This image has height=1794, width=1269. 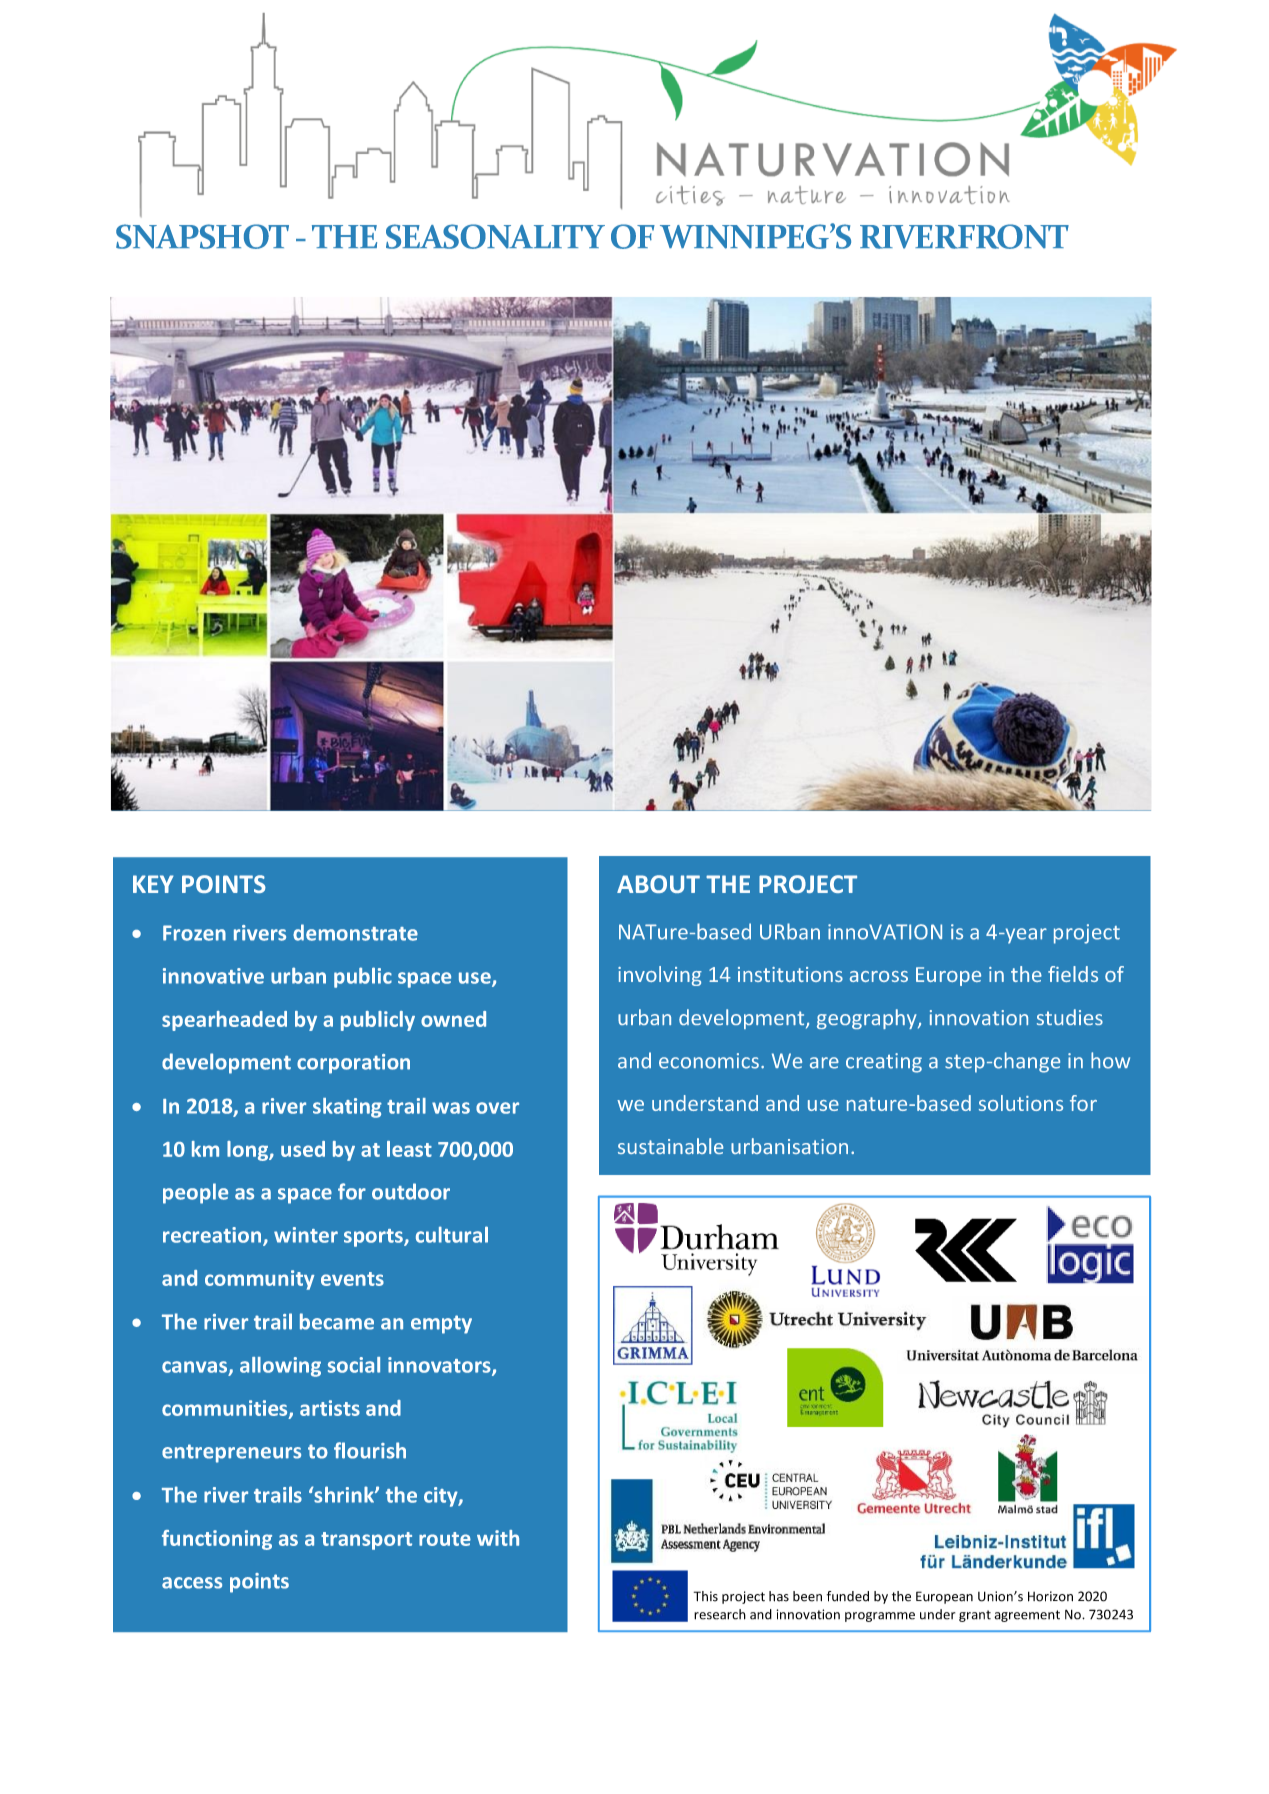 I want to click on ABOUT, so click(x=658, y=884).
